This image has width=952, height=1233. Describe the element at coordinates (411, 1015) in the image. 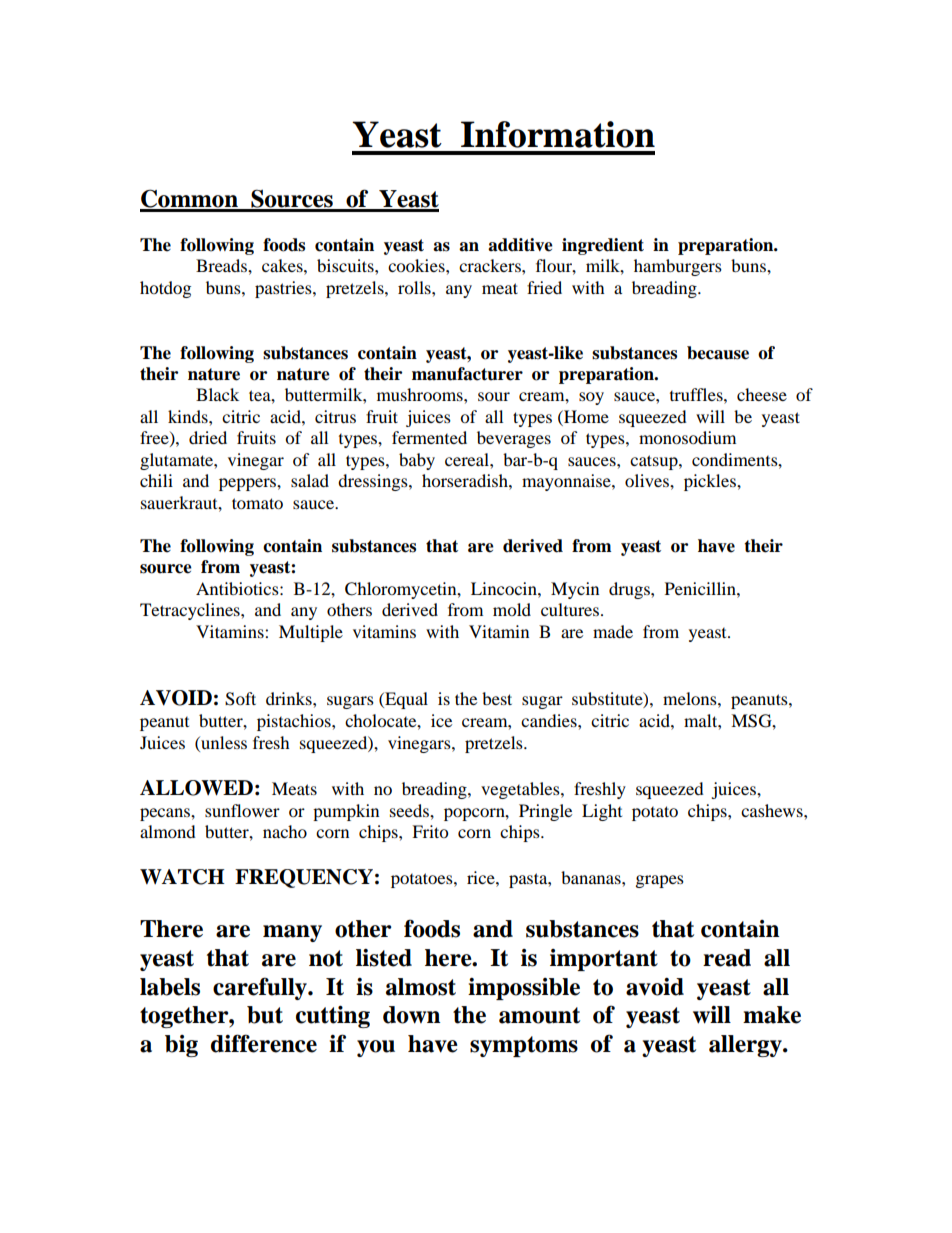

I see `down` at that location.
